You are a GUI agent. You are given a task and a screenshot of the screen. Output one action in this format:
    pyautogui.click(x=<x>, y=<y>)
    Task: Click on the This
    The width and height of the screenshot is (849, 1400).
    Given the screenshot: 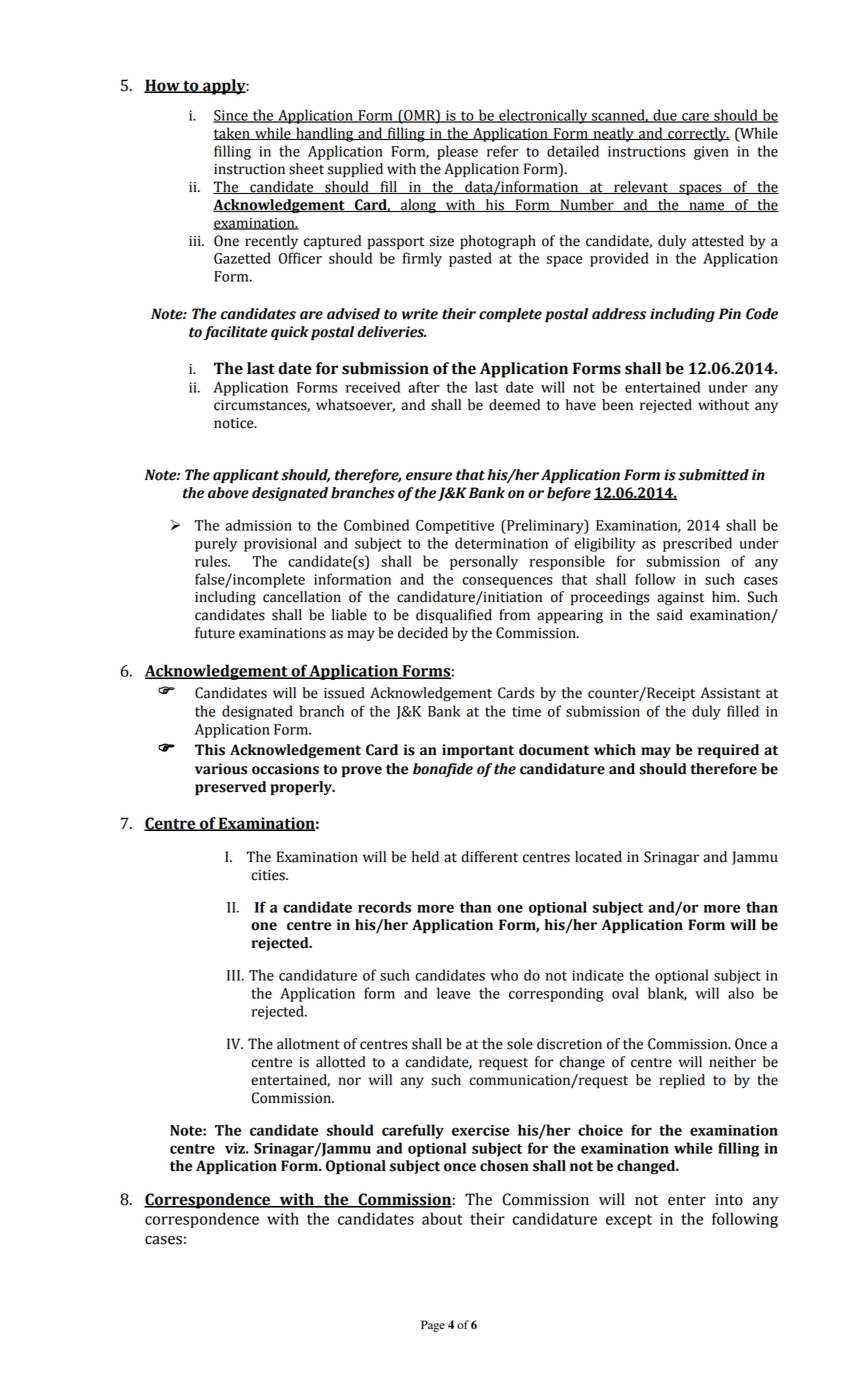 What is the action you would take?
    pyautogui.click(x=210, y=750)
